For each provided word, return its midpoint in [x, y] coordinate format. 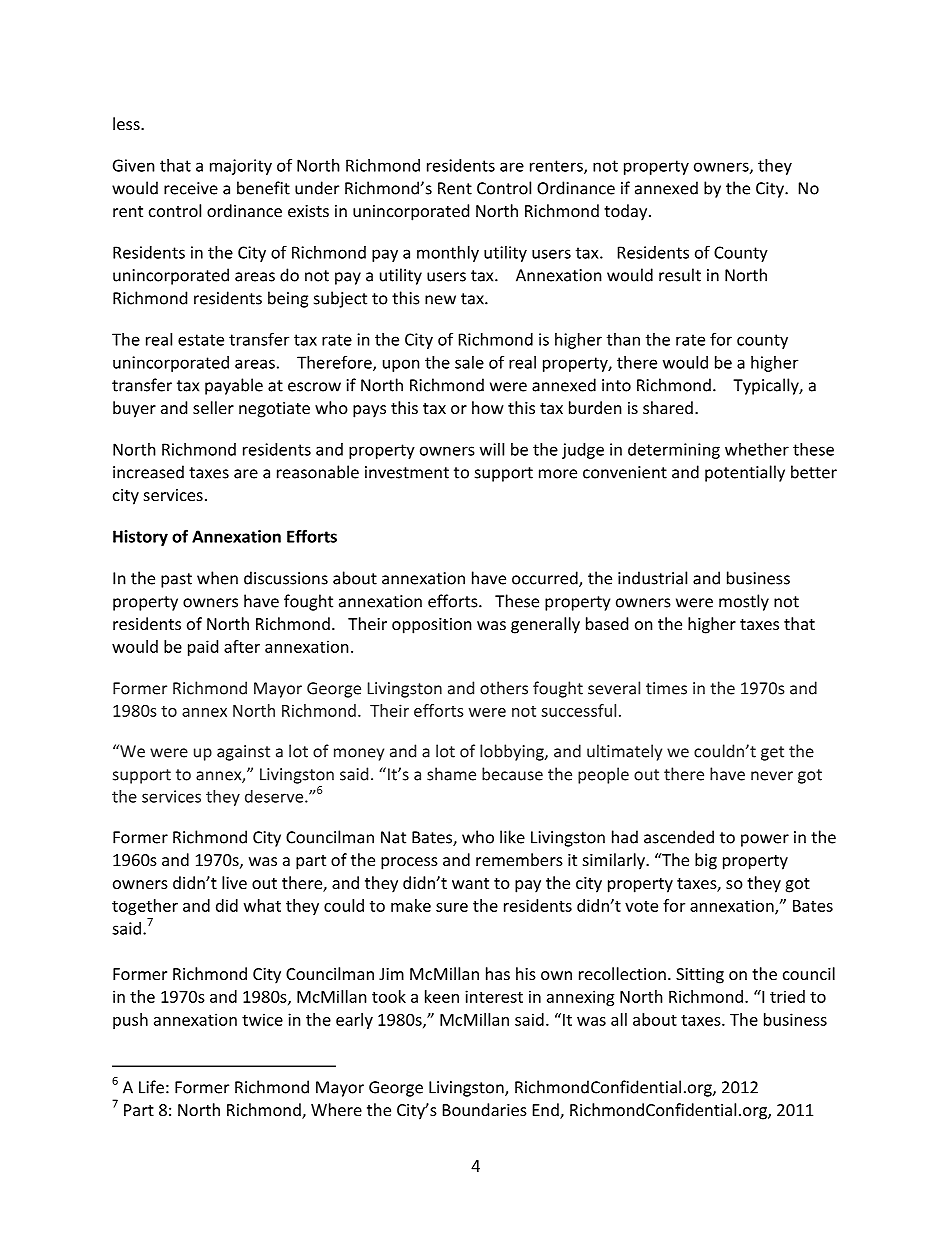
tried [787, 996]
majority [241, 167]
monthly [448, 254]
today [627, 212]
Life [151, 1087]
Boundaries [485, 1109]
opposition [432, 626]
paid [203, 648]
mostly [744, 602]
